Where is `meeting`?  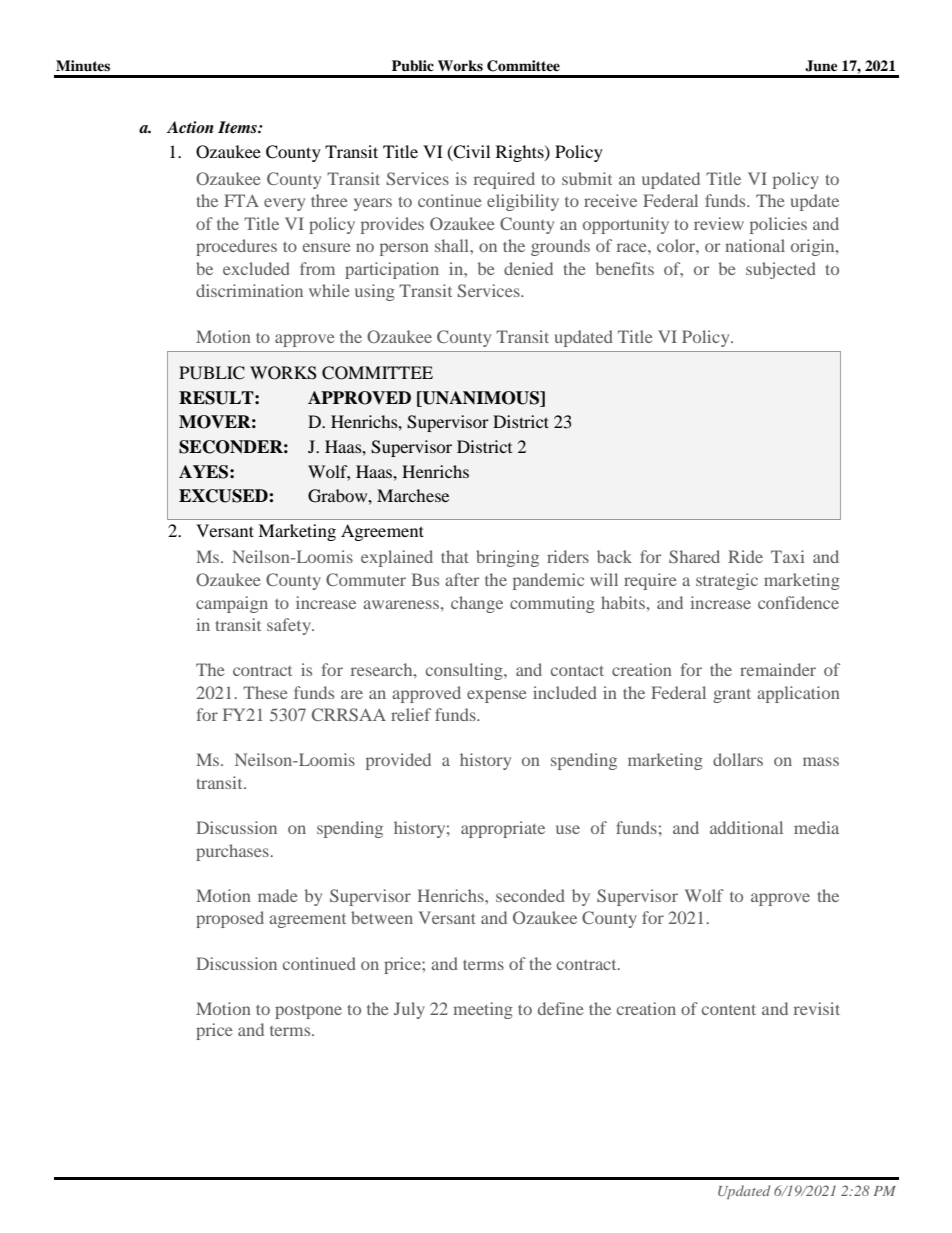 meeting is located at coordinates (483, 1010).
